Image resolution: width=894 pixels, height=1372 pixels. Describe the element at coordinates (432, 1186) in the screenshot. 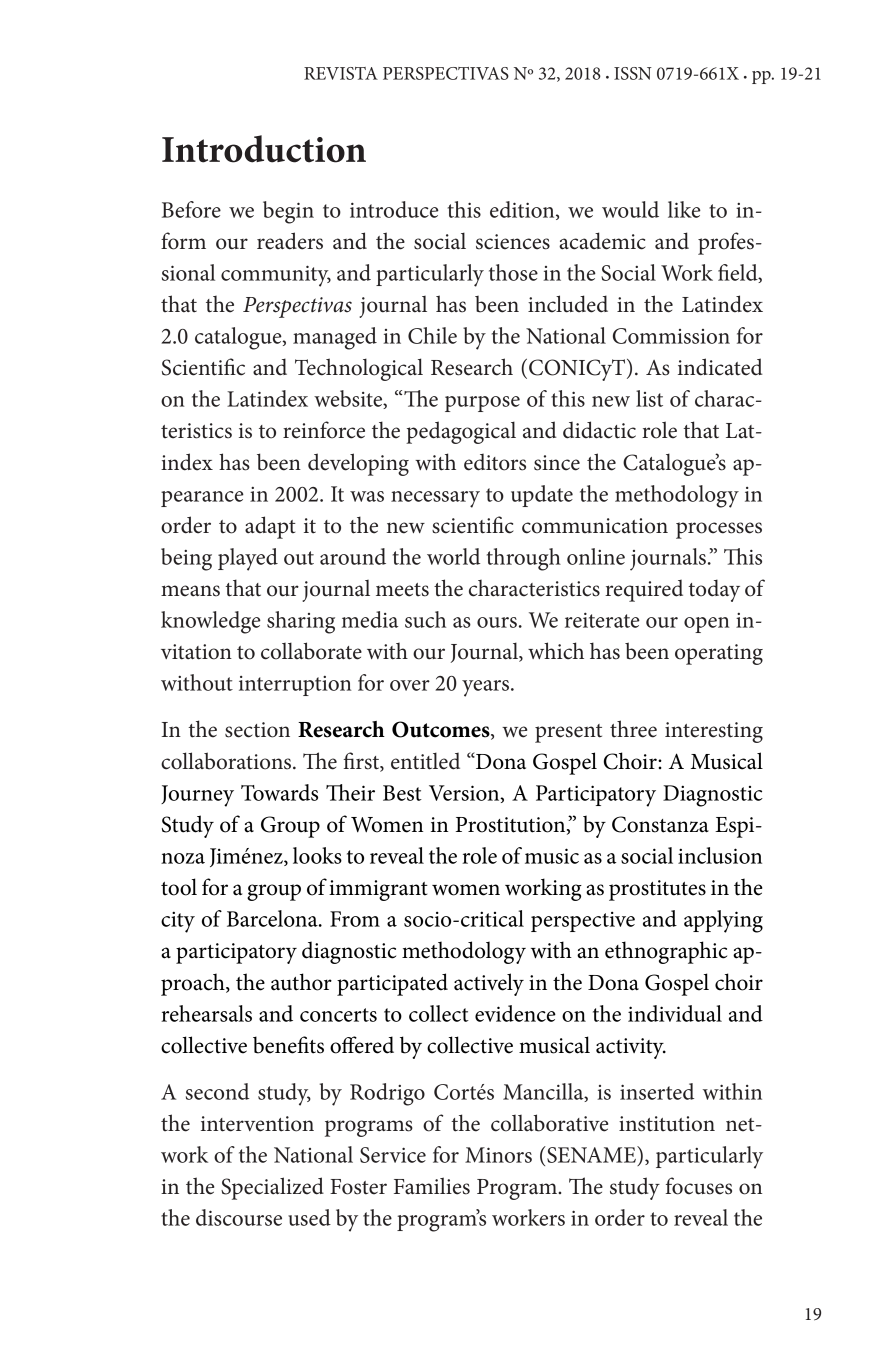

I see `Families` at that location.
